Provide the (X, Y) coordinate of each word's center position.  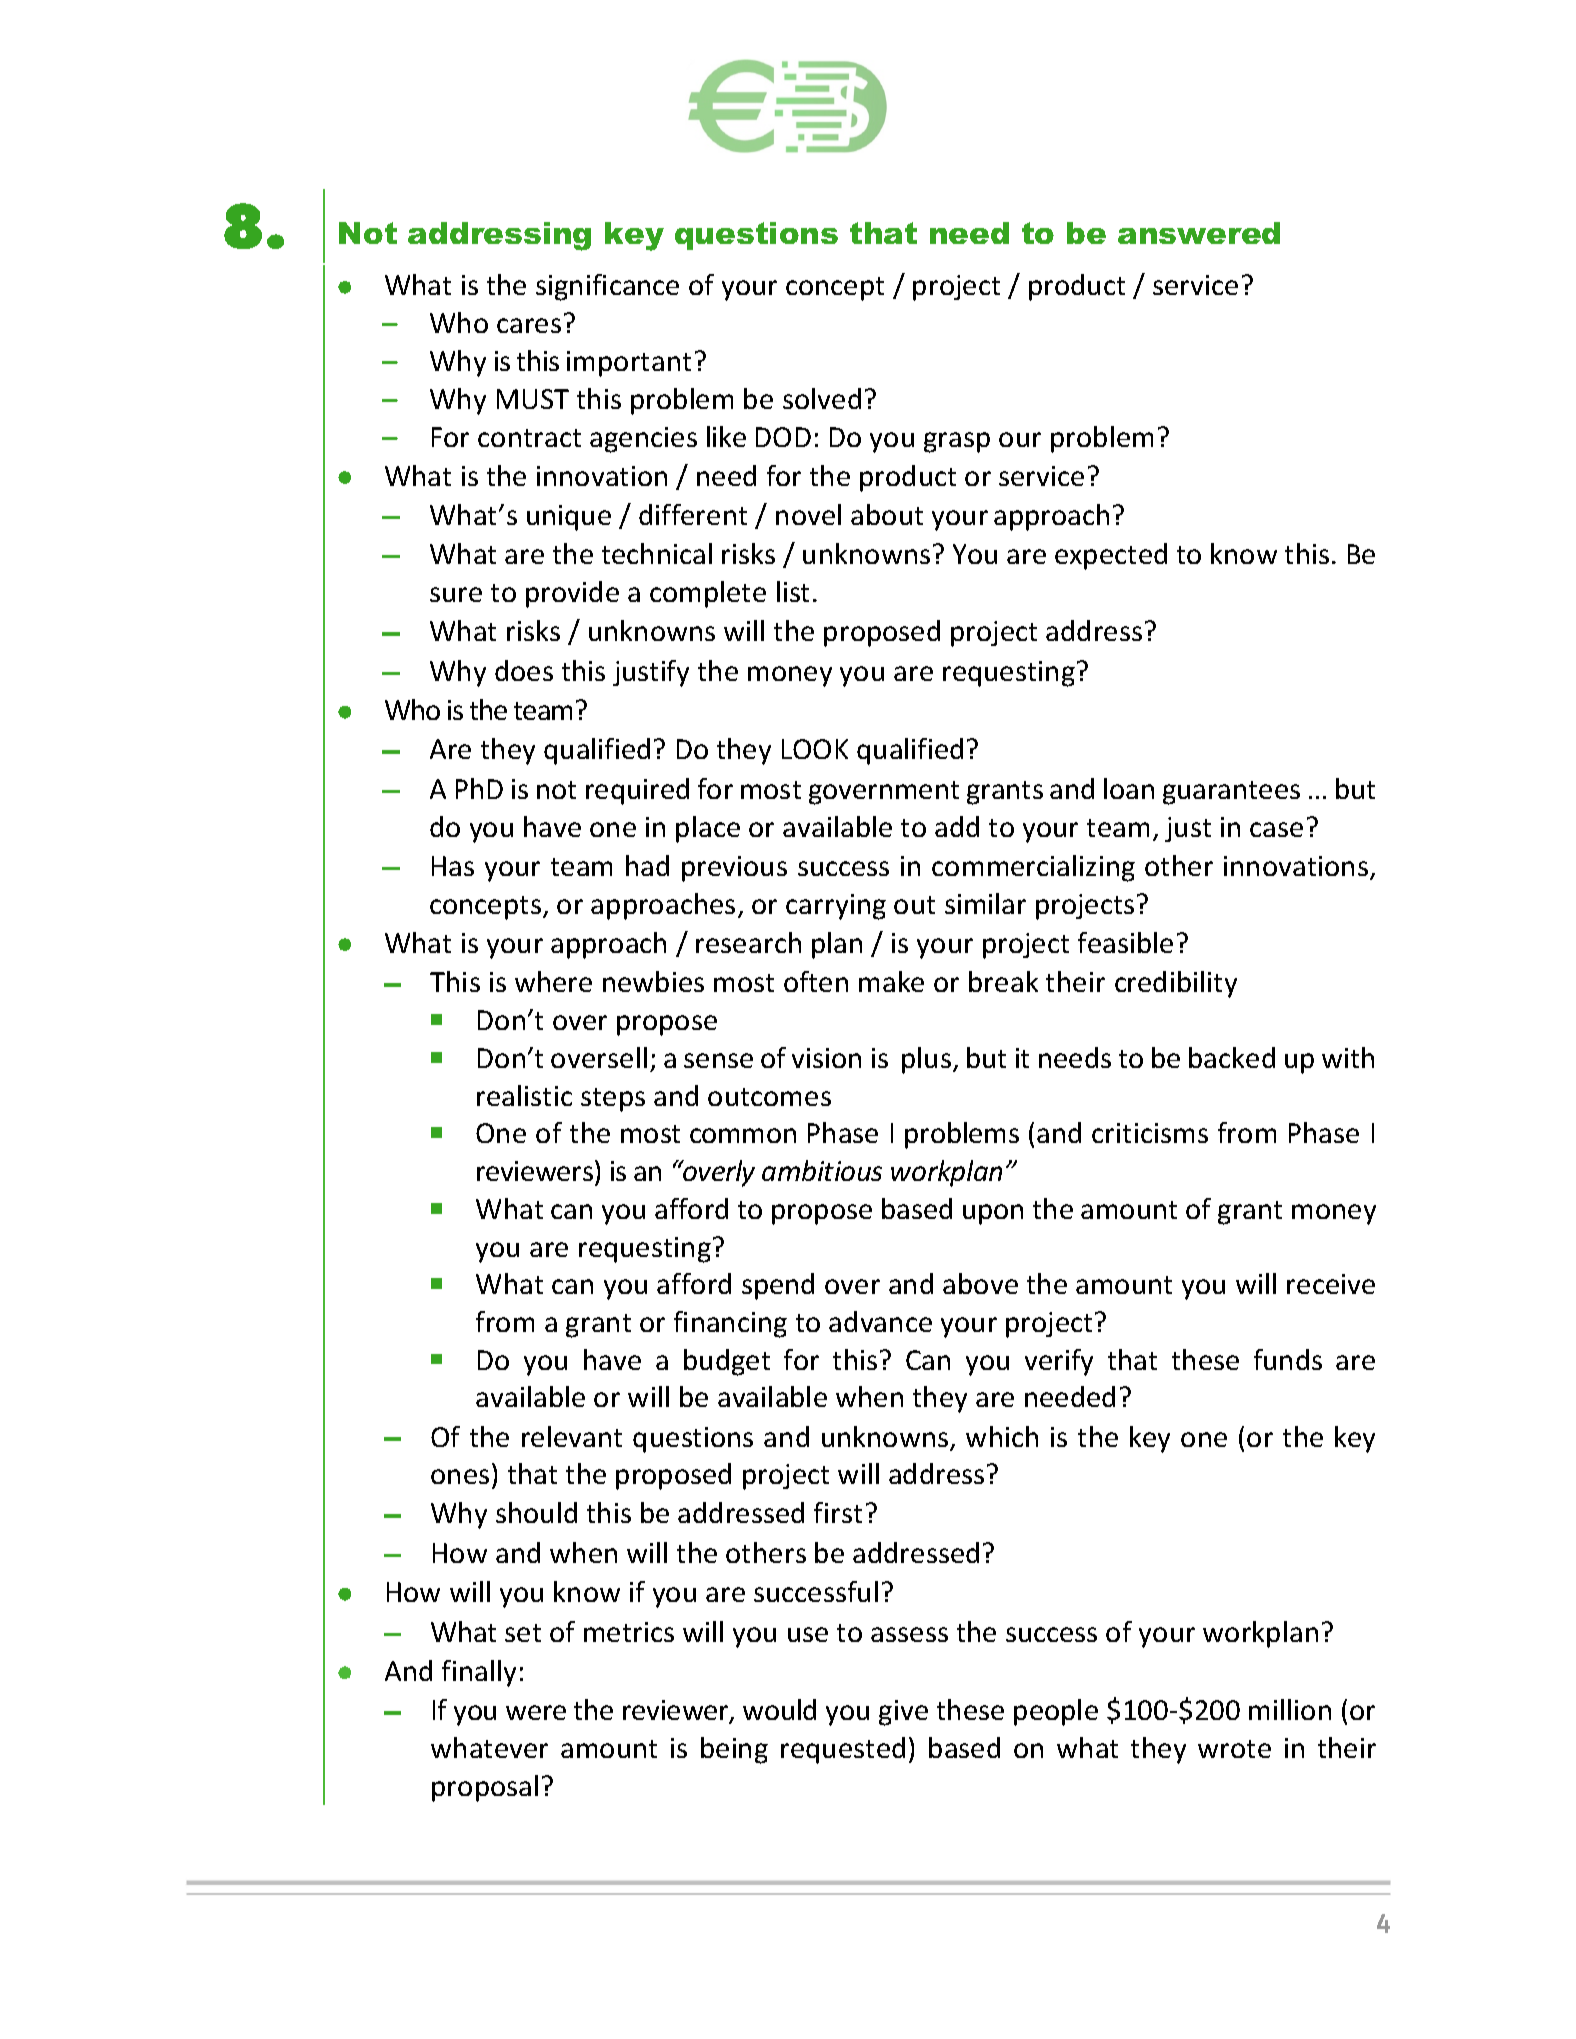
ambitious (822, 1170)
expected (1111, 556)
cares (529, 325)
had (647, 865)
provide (572, 594)
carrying (836, 907)
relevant (572, 1436)
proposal (485, 1788)
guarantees (1231, 793)
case (1276, 829)
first (838, 1512)
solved (822, 398)
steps (613, 1100)
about (887, 514)
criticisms (1150, 1133)
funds (1288, 1359)
